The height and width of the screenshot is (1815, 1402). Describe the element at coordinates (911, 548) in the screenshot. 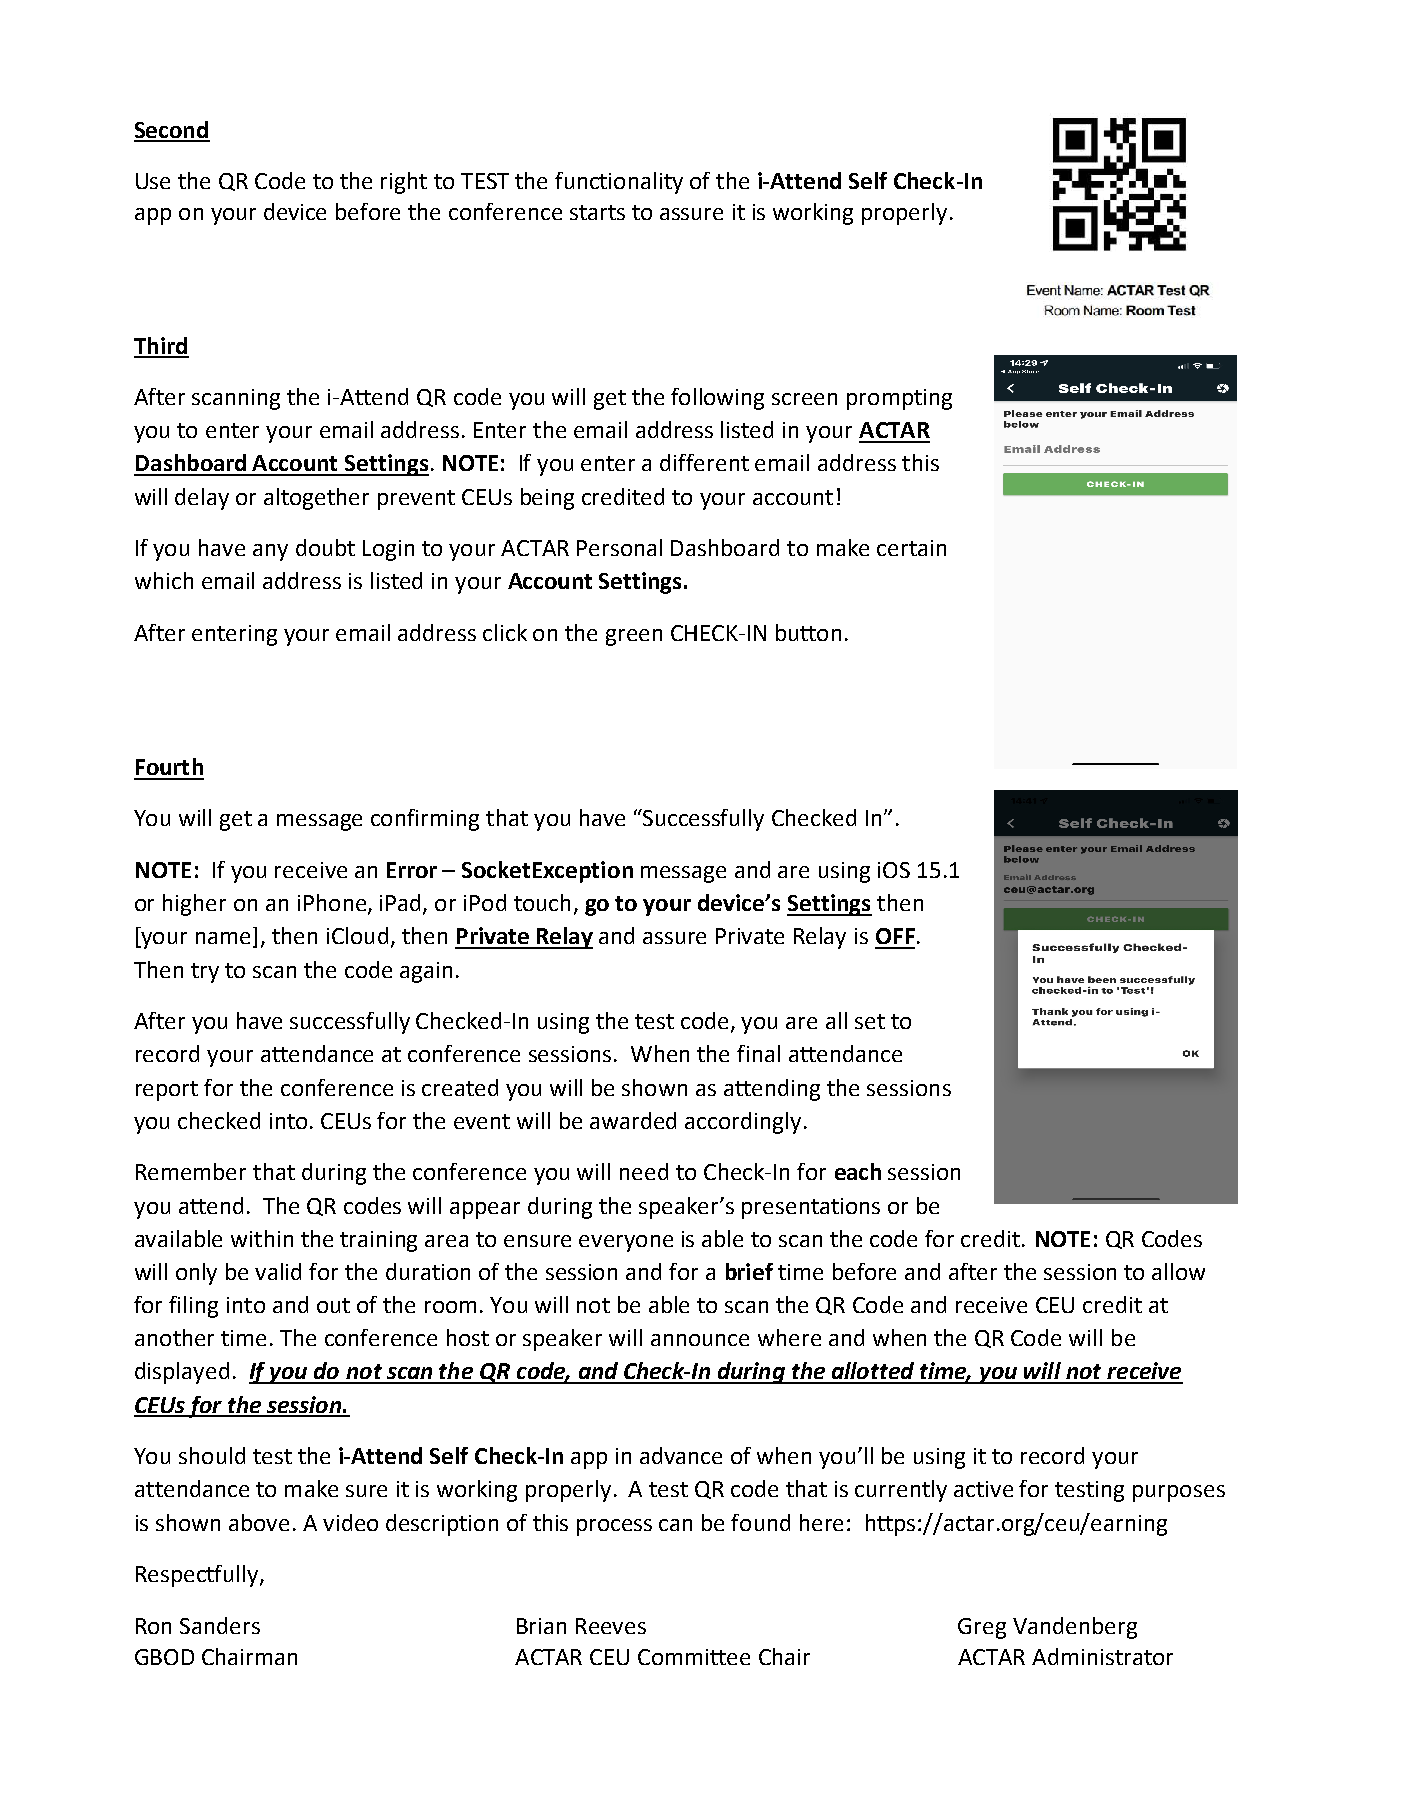

I see `certain` at that location.
